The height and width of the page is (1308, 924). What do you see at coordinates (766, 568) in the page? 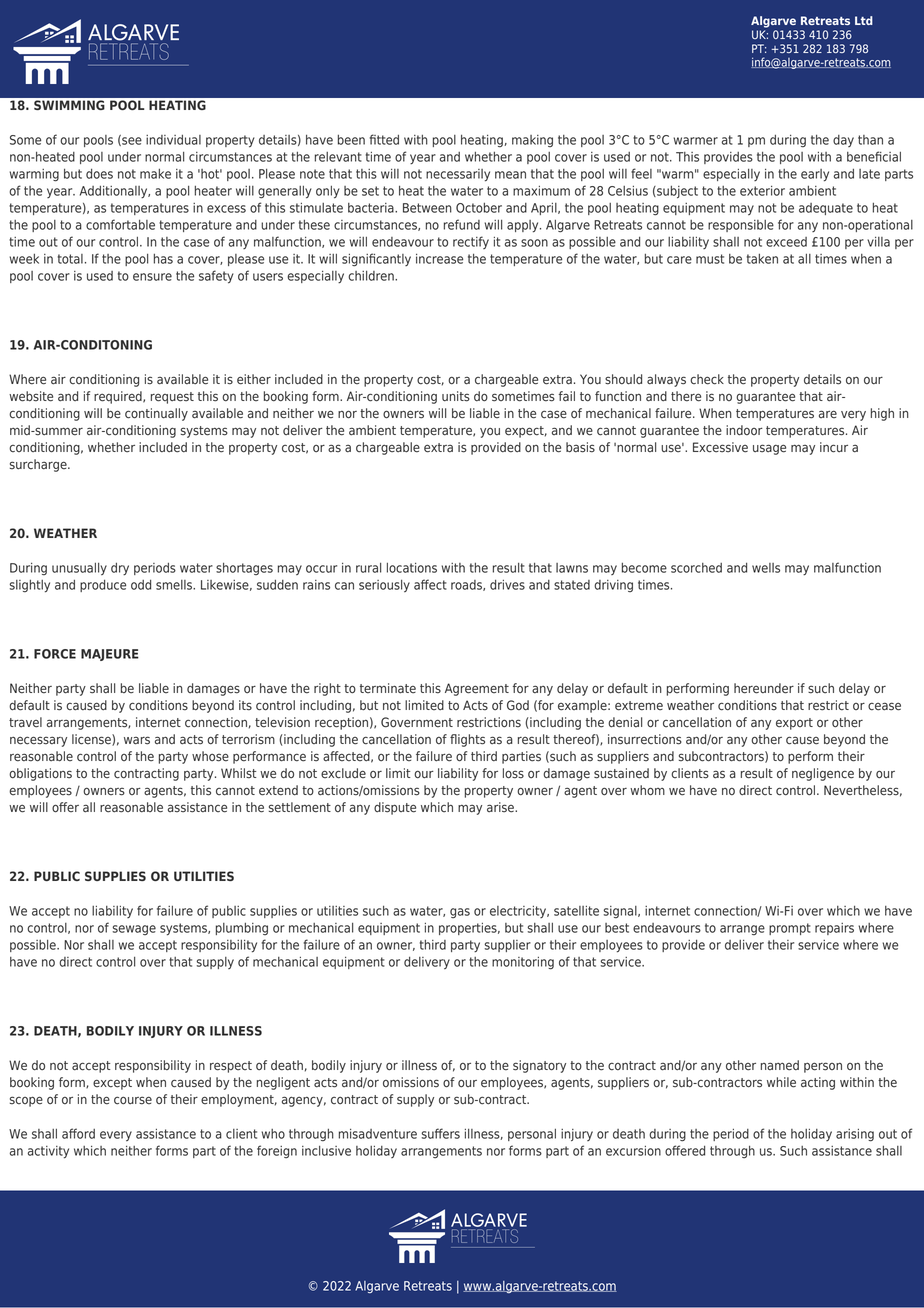
I see `wells` at bounding box center [766, 568].
